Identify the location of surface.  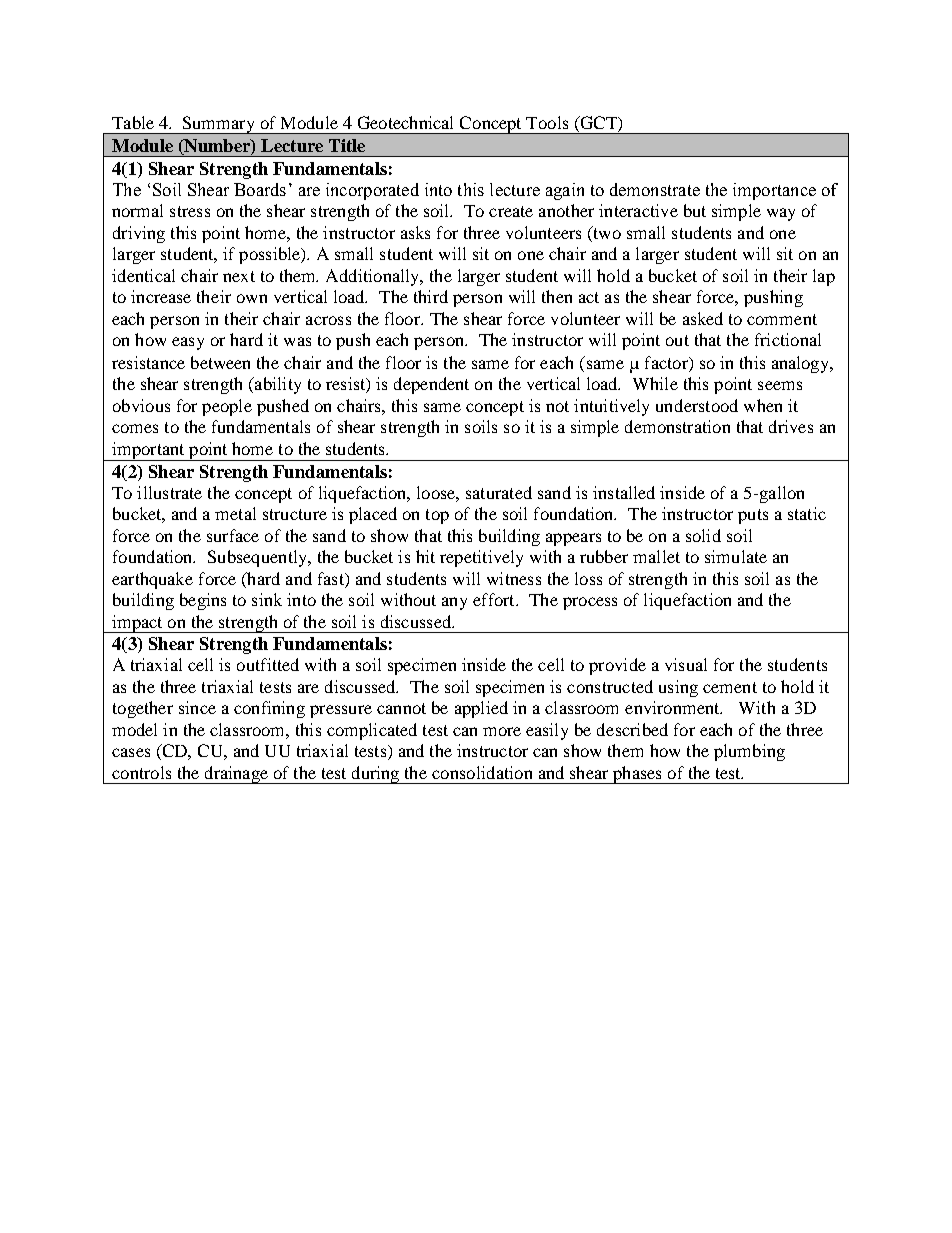
(233, 535).
